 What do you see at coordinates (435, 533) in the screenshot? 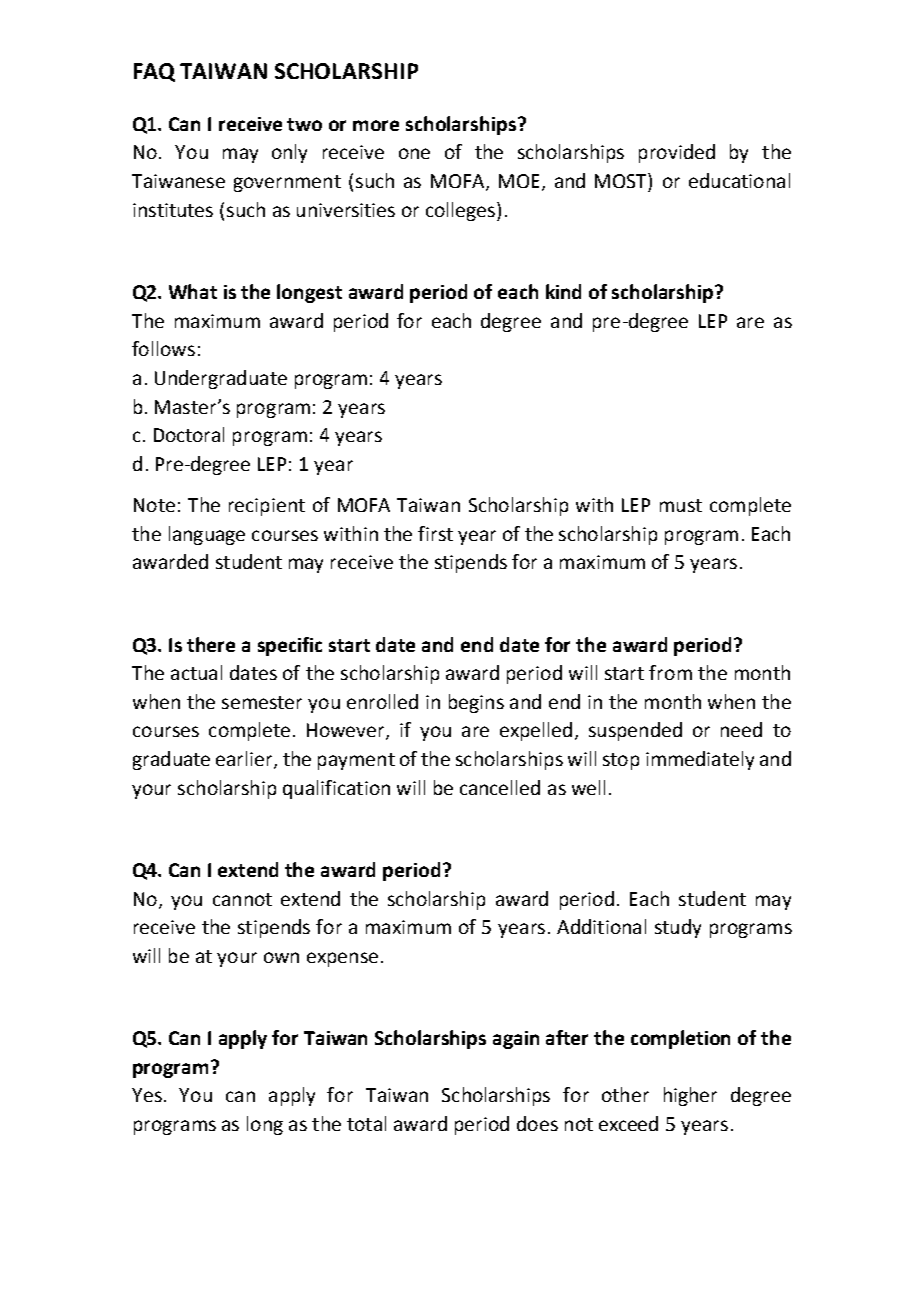
I see `first` at bounding box center [435, 533].
